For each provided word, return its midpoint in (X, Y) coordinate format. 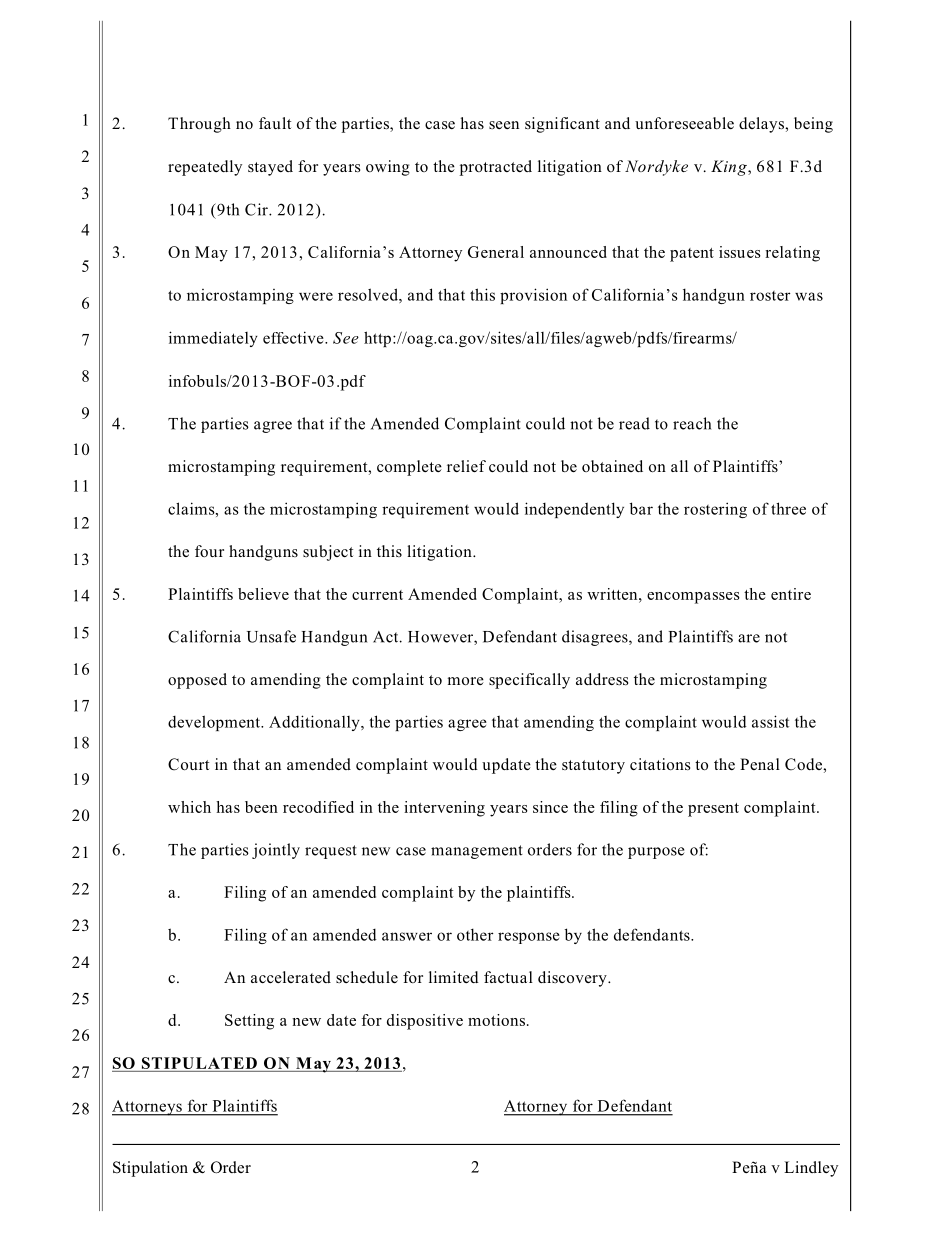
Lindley (811, 1169)
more (466, 681)
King (730, 168)
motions (496, 1020)
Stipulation (150, 1169)
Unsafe (271, 636)
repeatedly (205, 168)
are (749, 638)
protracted (496, 168)
